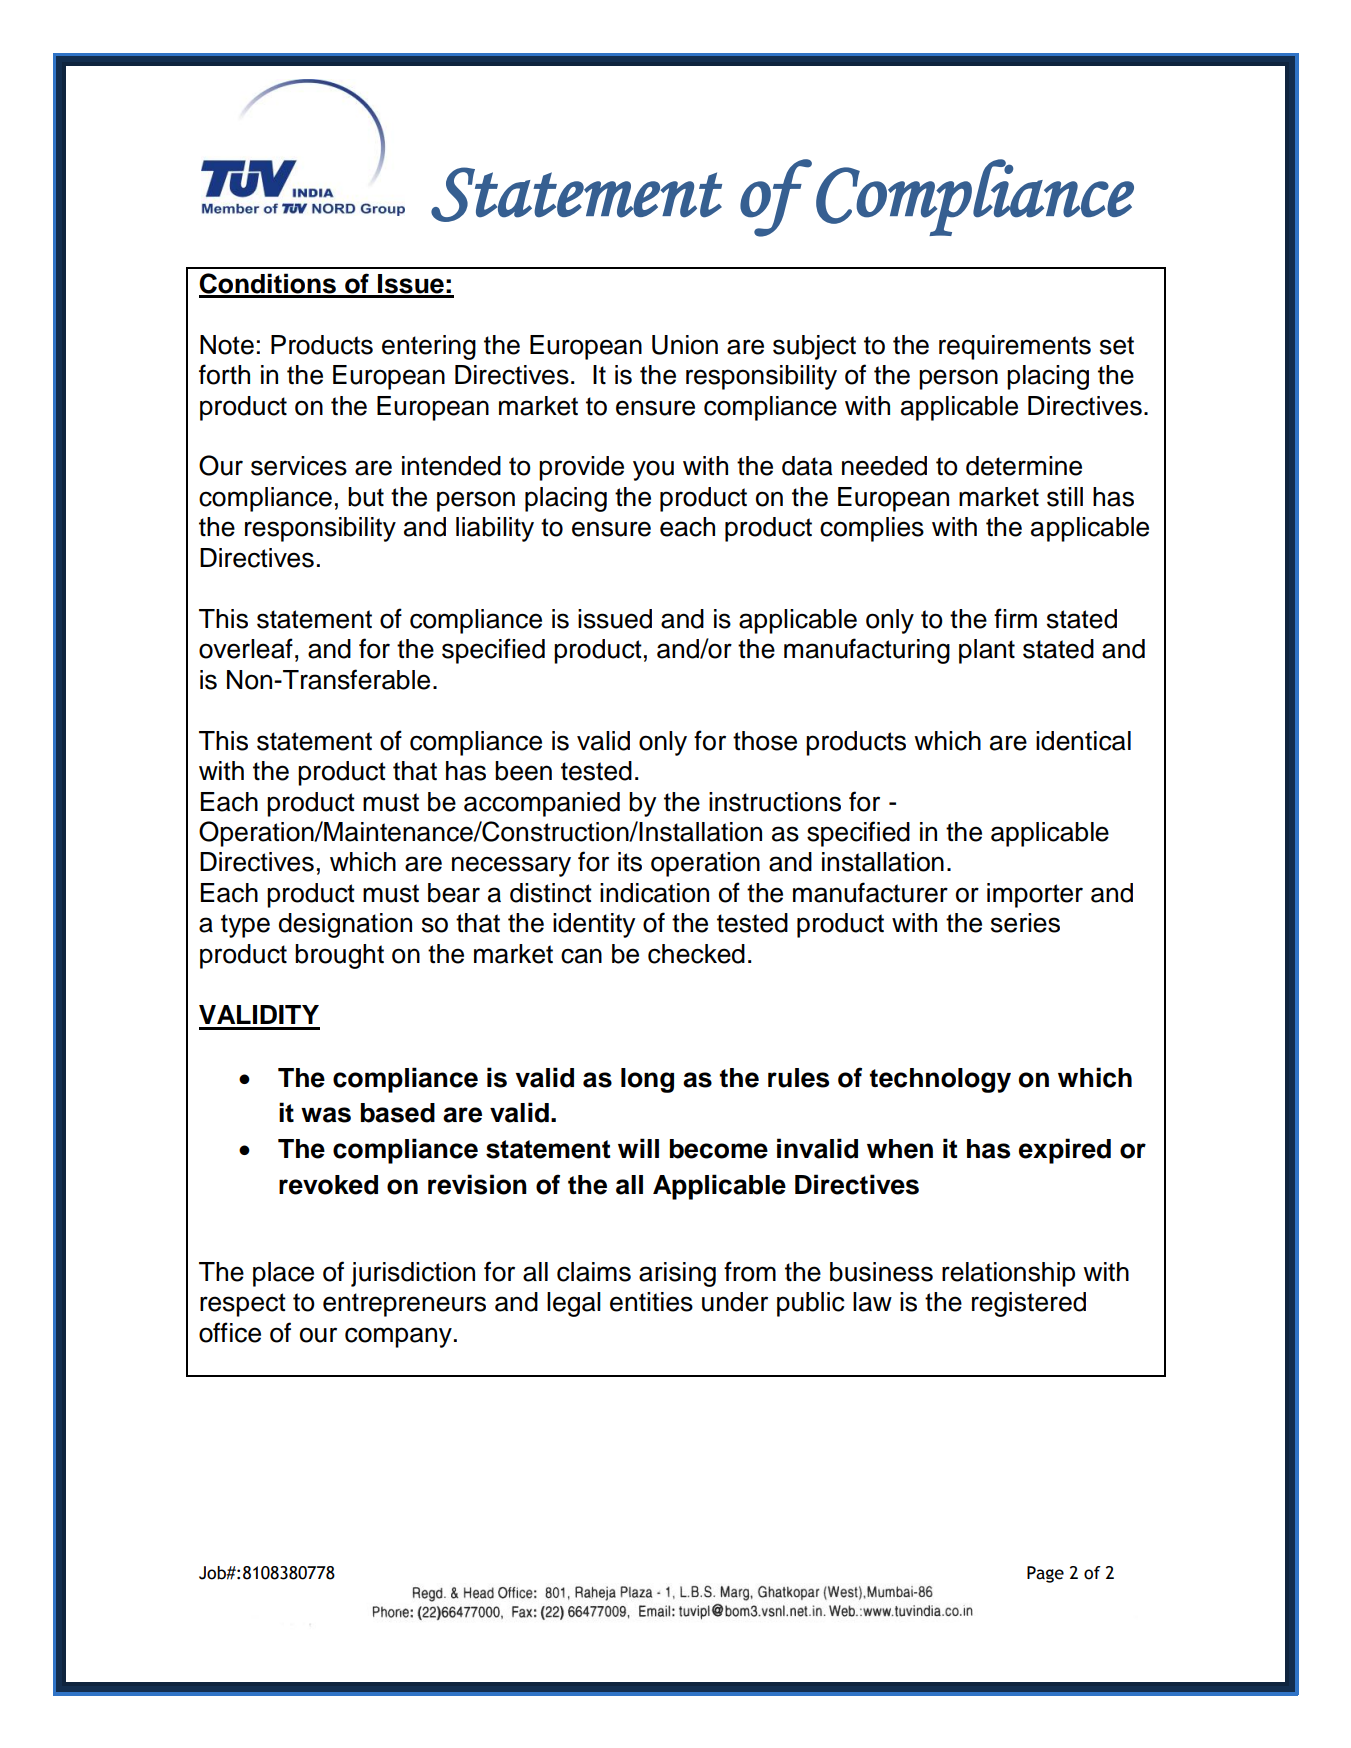  Describe the element at coordinates (224, 374) in the screenshot. I see `forth` at that location.
